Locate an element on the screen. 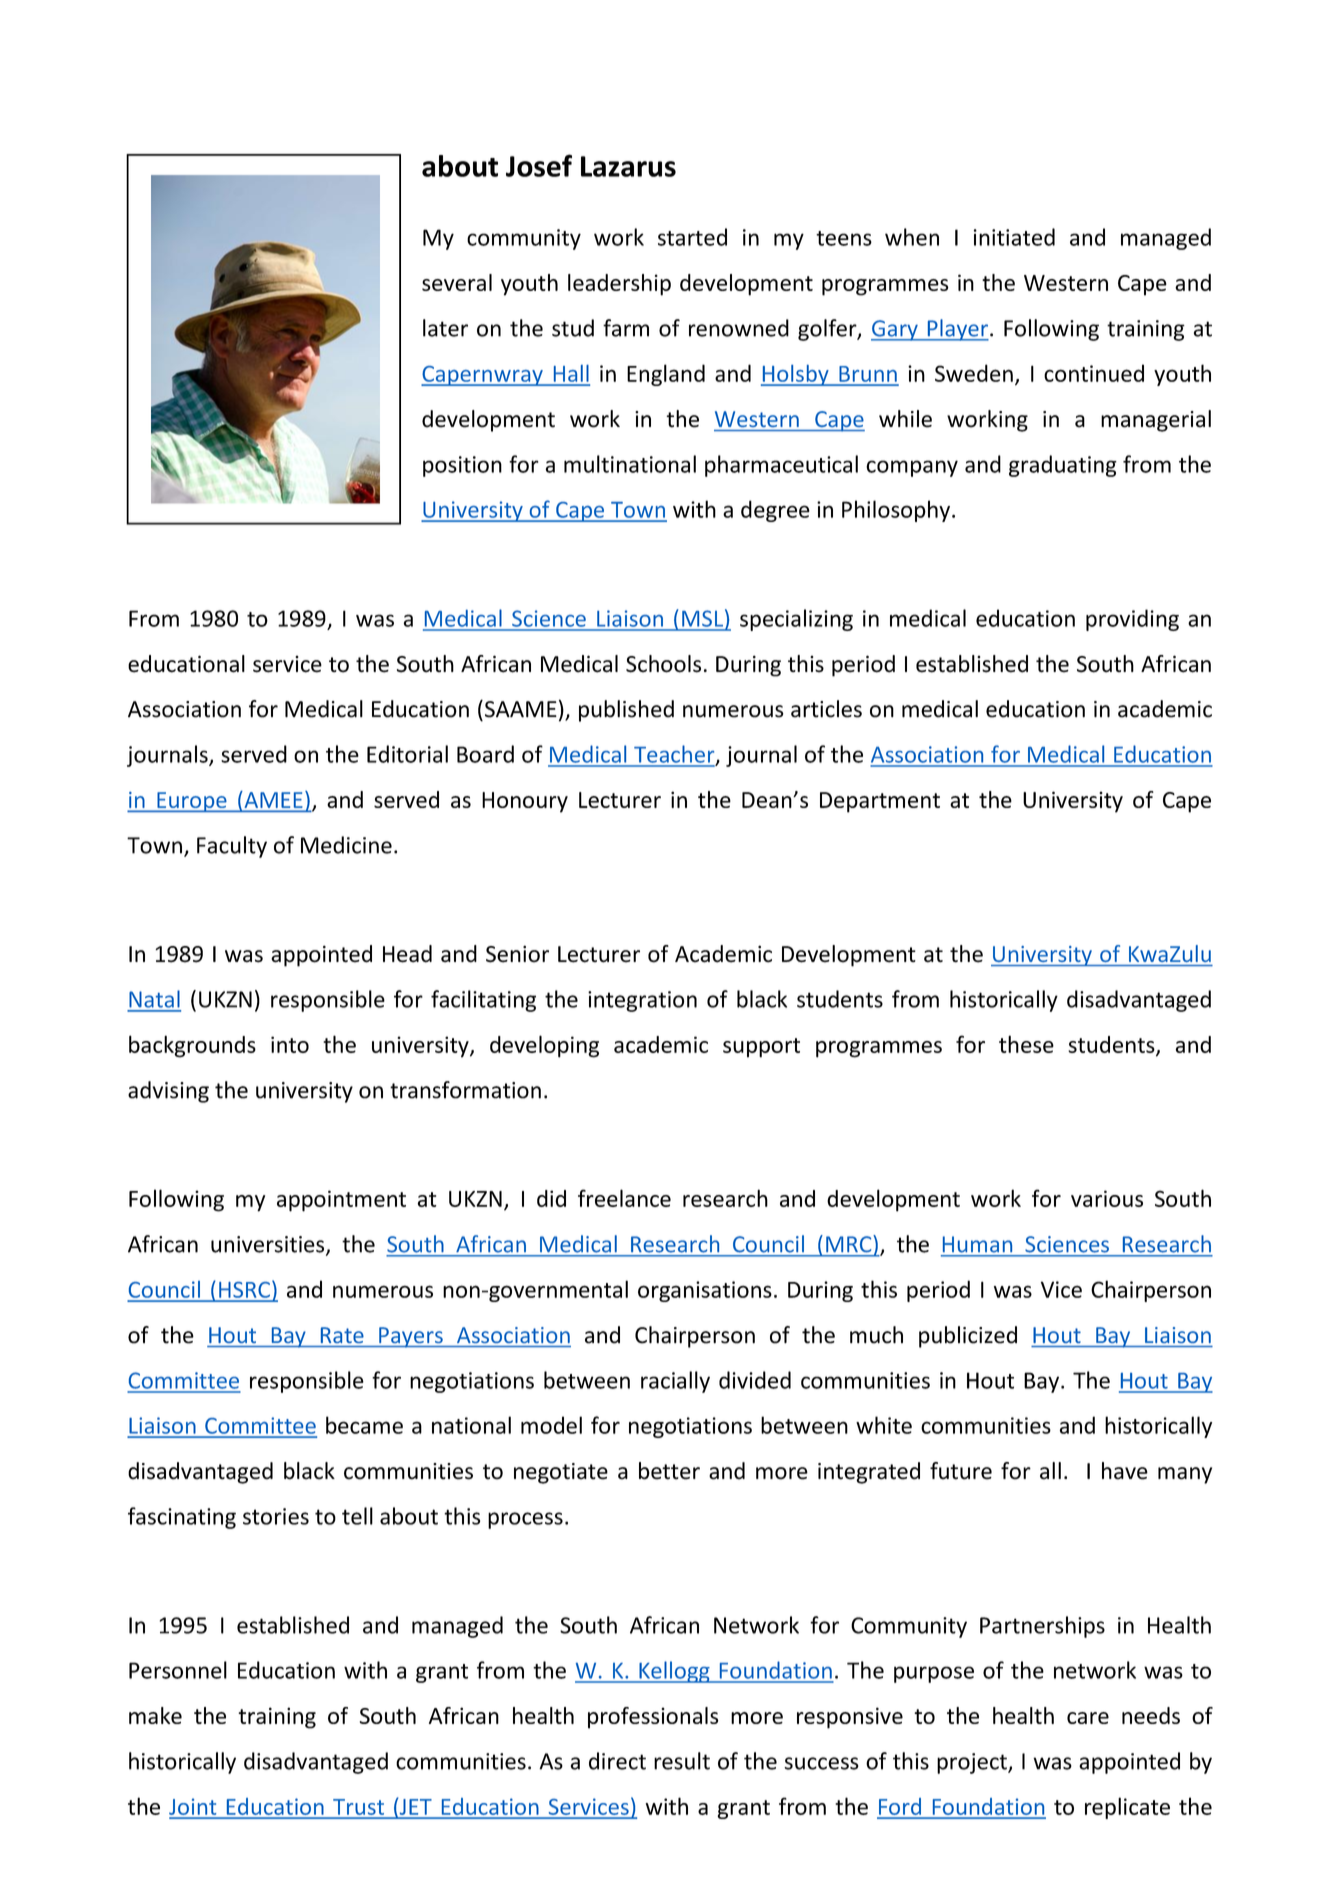  result is located at coordinates (682, 1761).
